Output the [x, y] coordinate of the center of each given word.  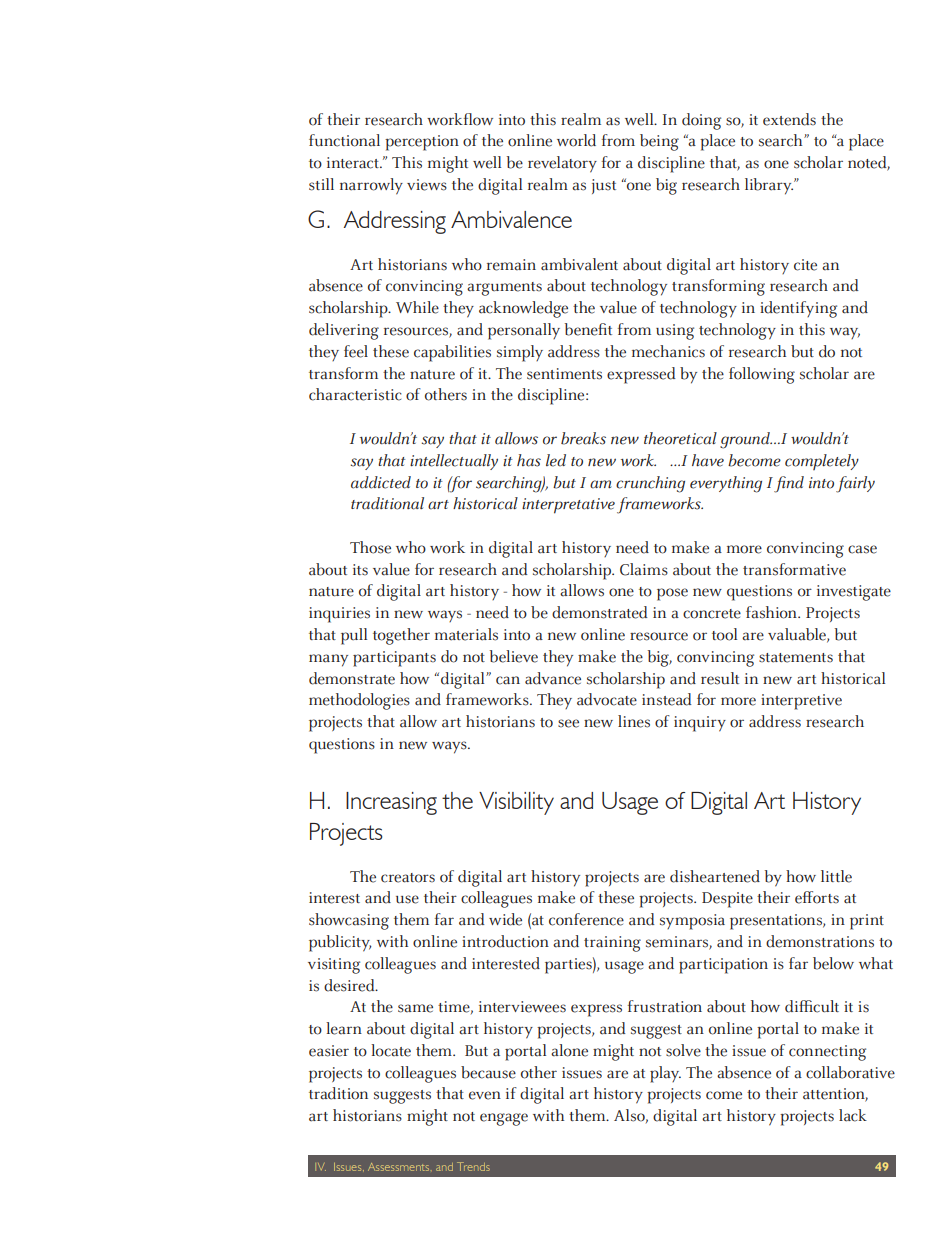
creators [408, 878]
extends [789, 119]
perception [422, 143]
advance [553, 678]
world [576, 140]
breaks [583, 438]
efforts [817, 897]
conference [586, 919]
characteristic [355, 394]
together [401, 636]
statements [796, 658]
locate [391, 1050]
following [762, 375]
